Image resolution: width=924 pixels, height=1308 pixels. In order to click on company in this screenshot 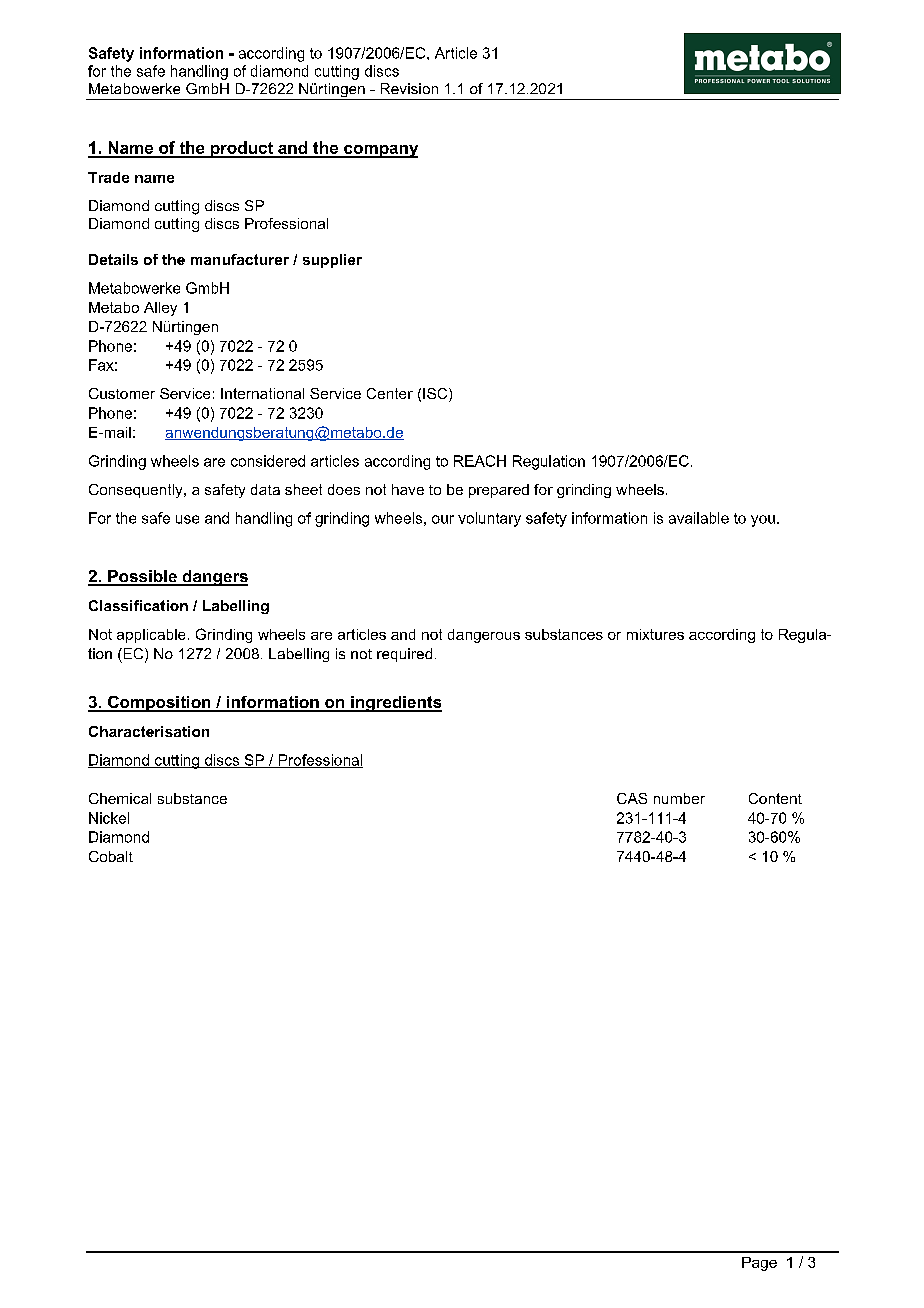, I will do `click(380, 151)`.
